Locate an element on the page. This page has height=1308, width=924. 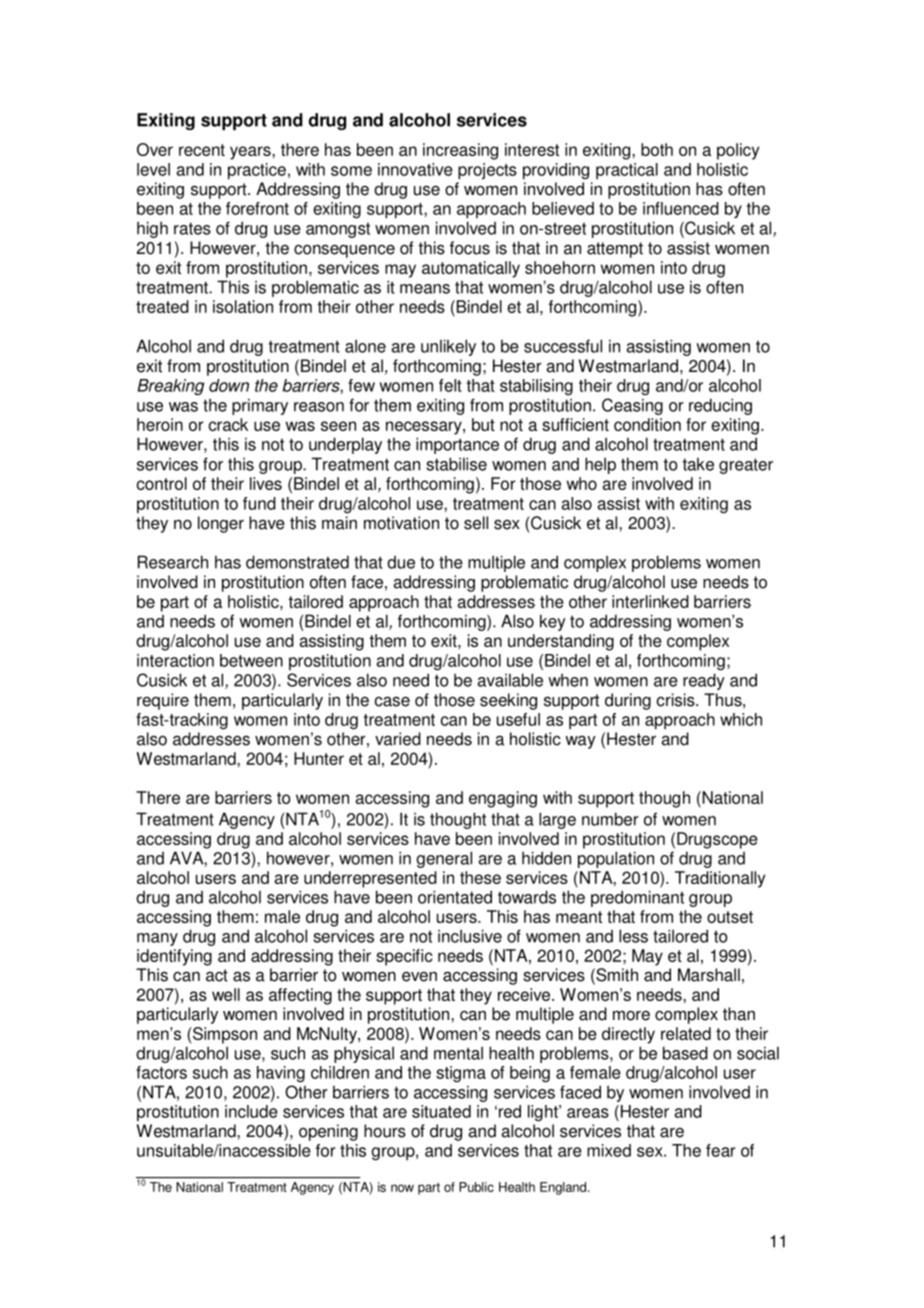
condition is located at coordinates (647, 424).
